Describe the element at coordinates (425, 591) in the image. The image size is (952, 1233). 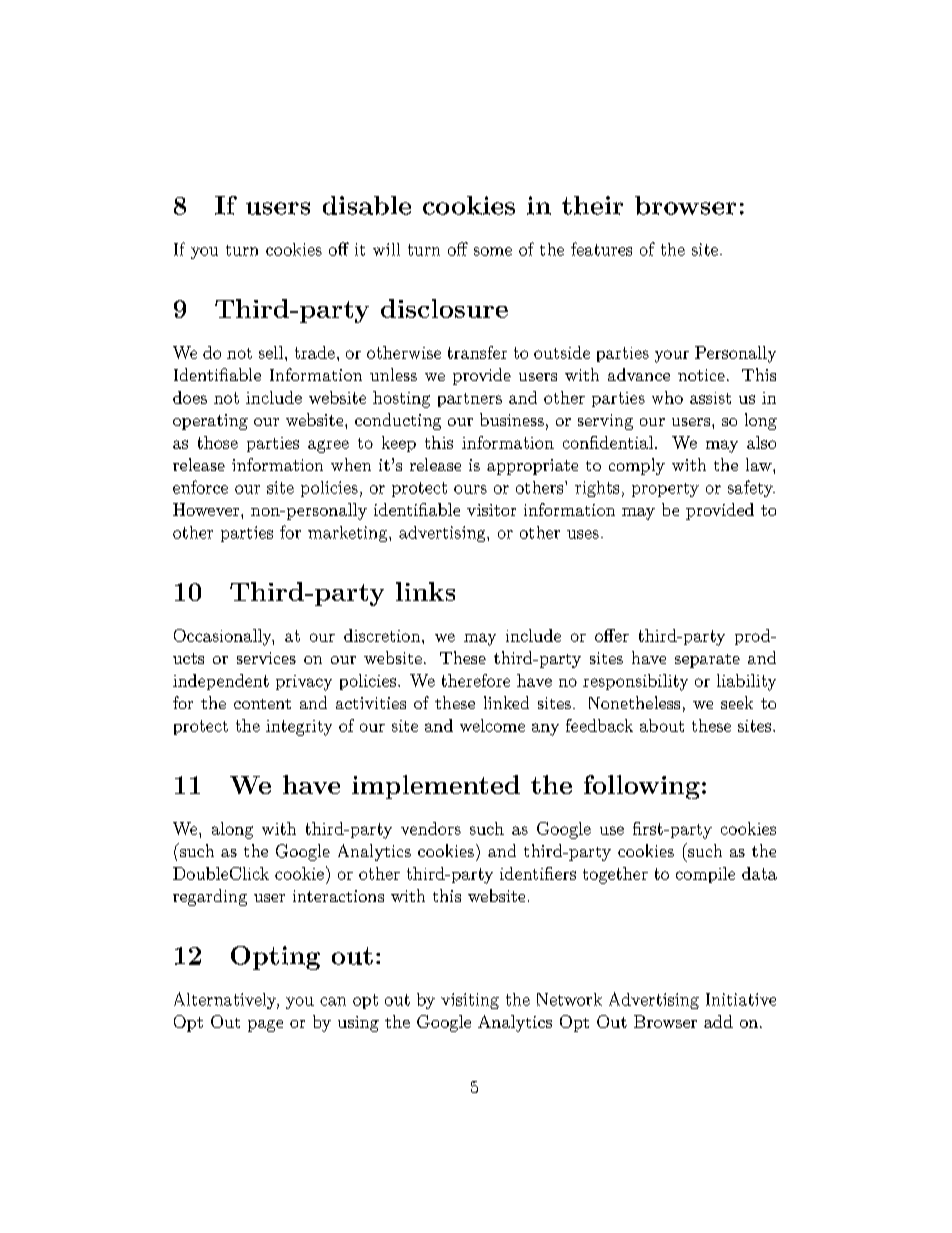
I see `links` at that location.
